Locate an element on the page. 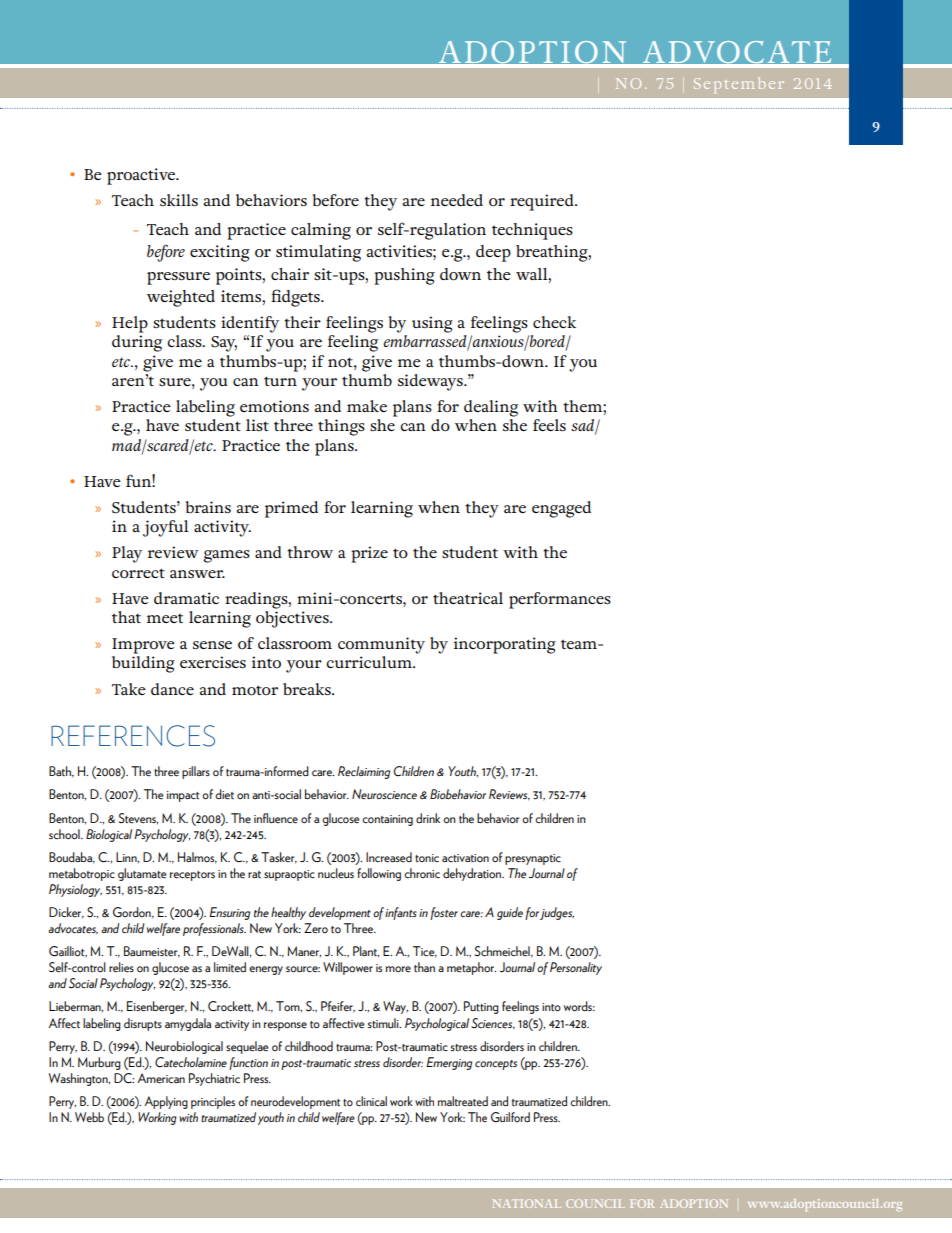  sideways is located at coordinates (431, 382).
